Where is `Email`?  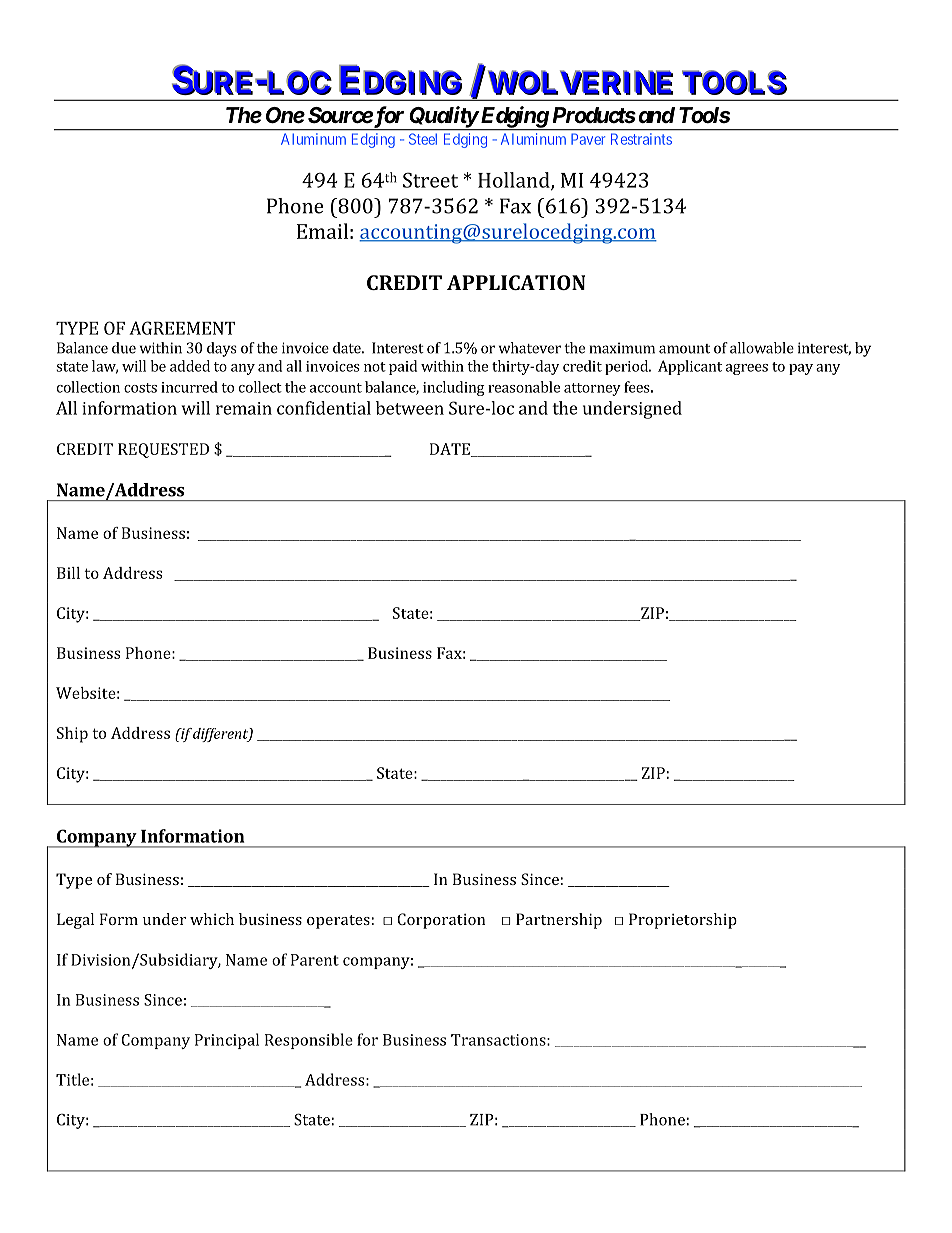
Email is located at coordinates (322, 231).
